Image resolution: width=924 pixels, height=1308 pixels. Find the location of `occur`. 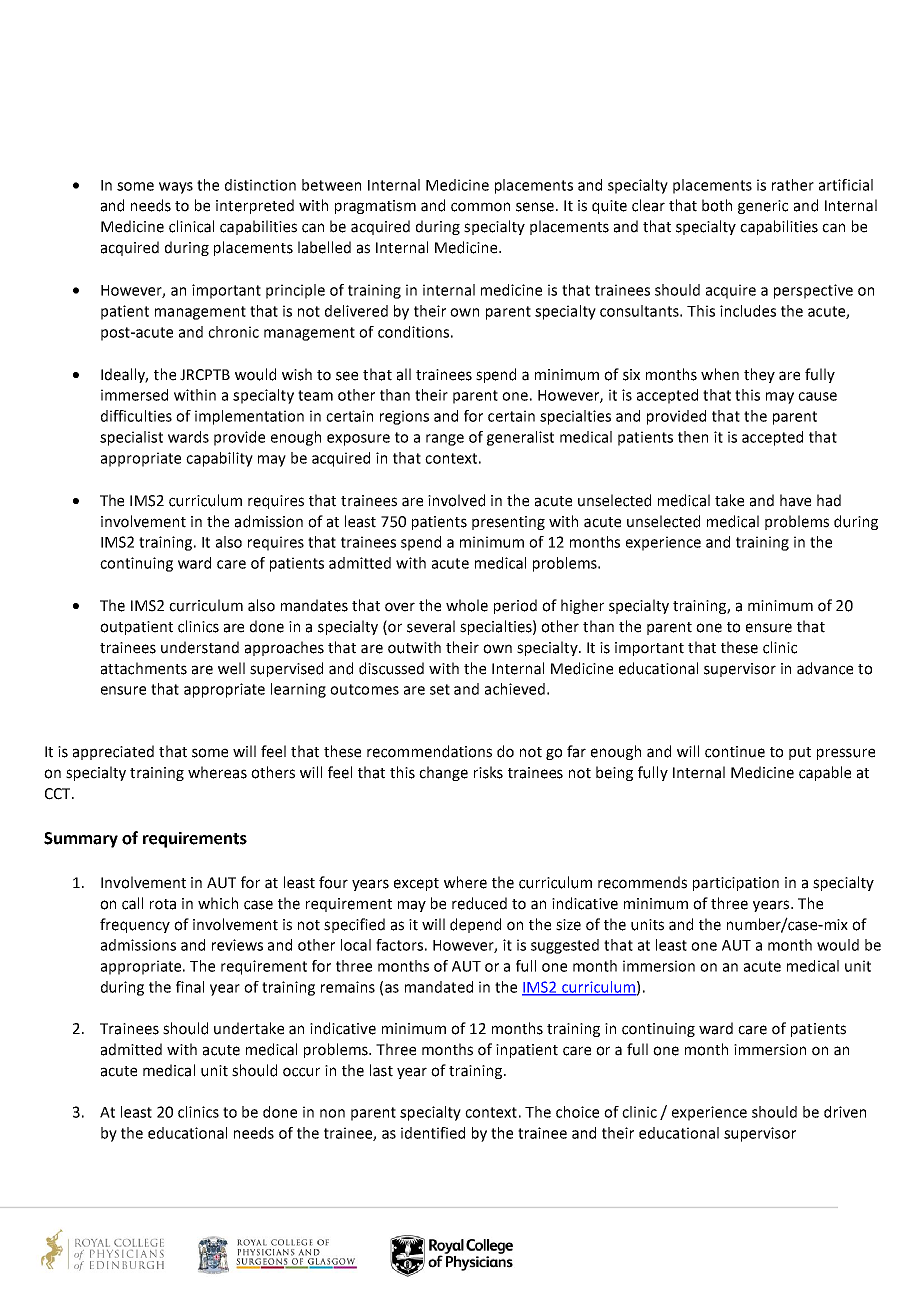

occur is located at coordinates (301, 1072).
